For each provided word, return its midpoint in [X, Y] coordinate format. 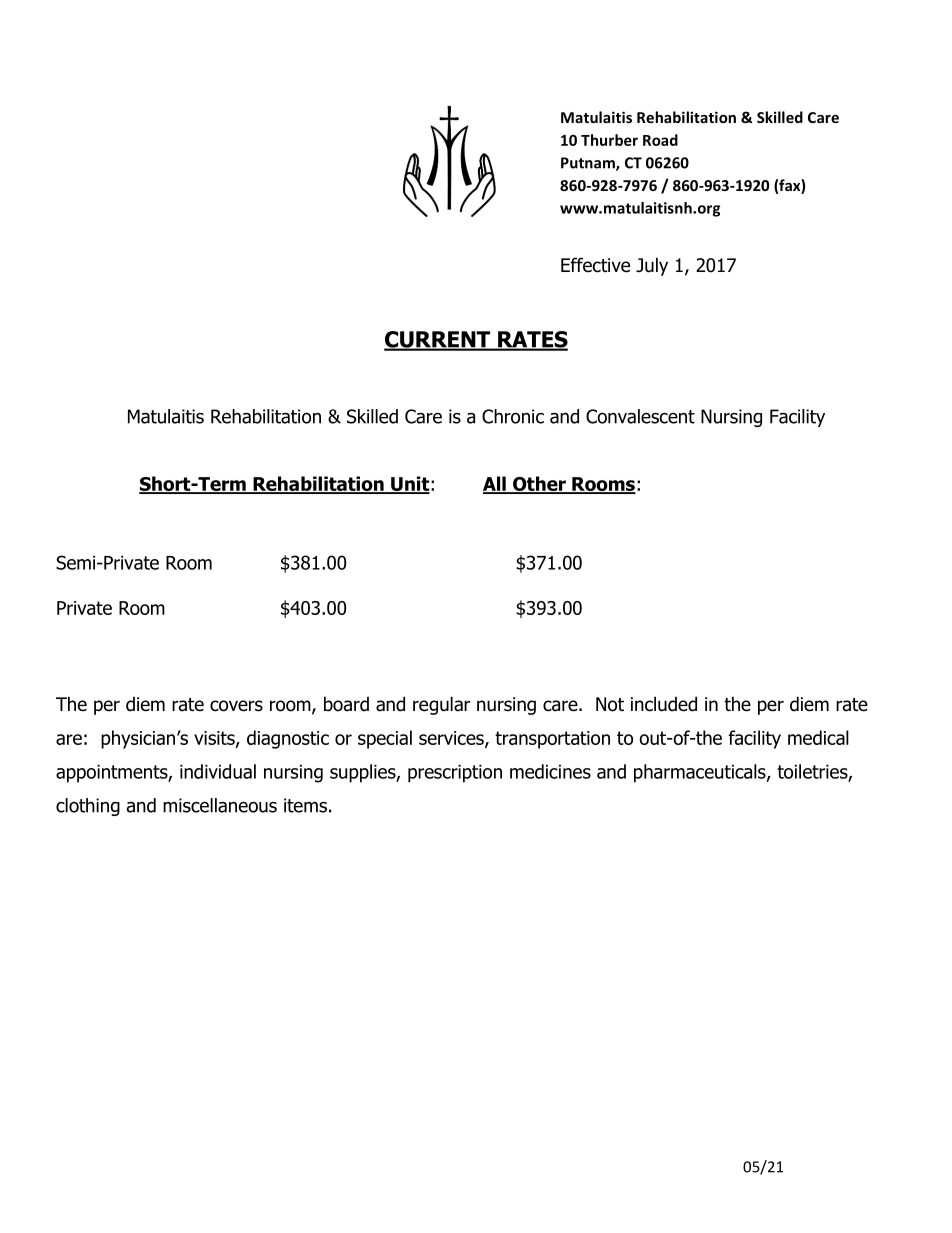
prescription [455, 774]
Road [660, 140]
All [495, 484]
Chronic [513, 416]
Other [539, 485]
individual [218, 771]
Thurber [609, 140]
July [652, 266]
